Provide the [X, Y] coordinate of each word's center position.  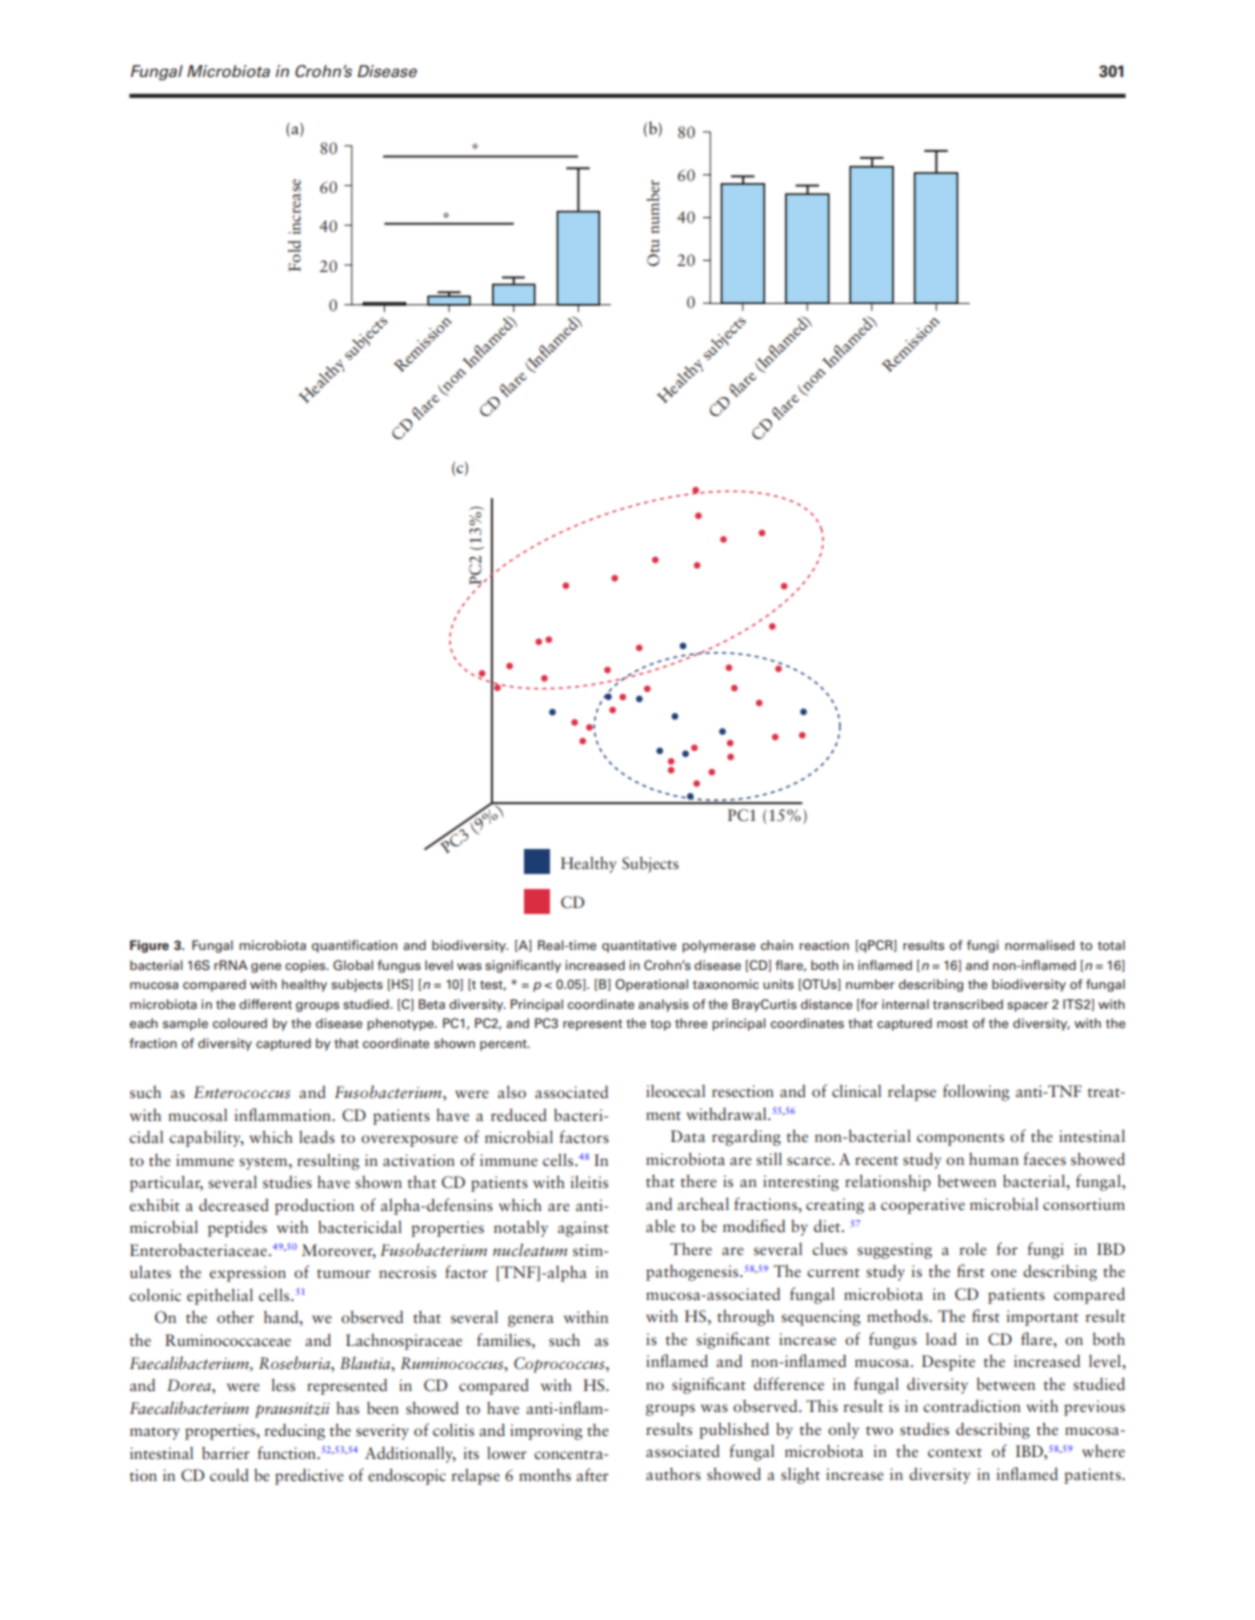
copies [306, 966]
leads [317, 1137]
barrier [226, 1453]
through [745, 1317]
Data [688, 1136]
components [960, 1139]
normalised [1039, 945]
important [1042, 1318]
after [592, 1474]
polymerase [718, 946]
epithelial [220, 1296]
